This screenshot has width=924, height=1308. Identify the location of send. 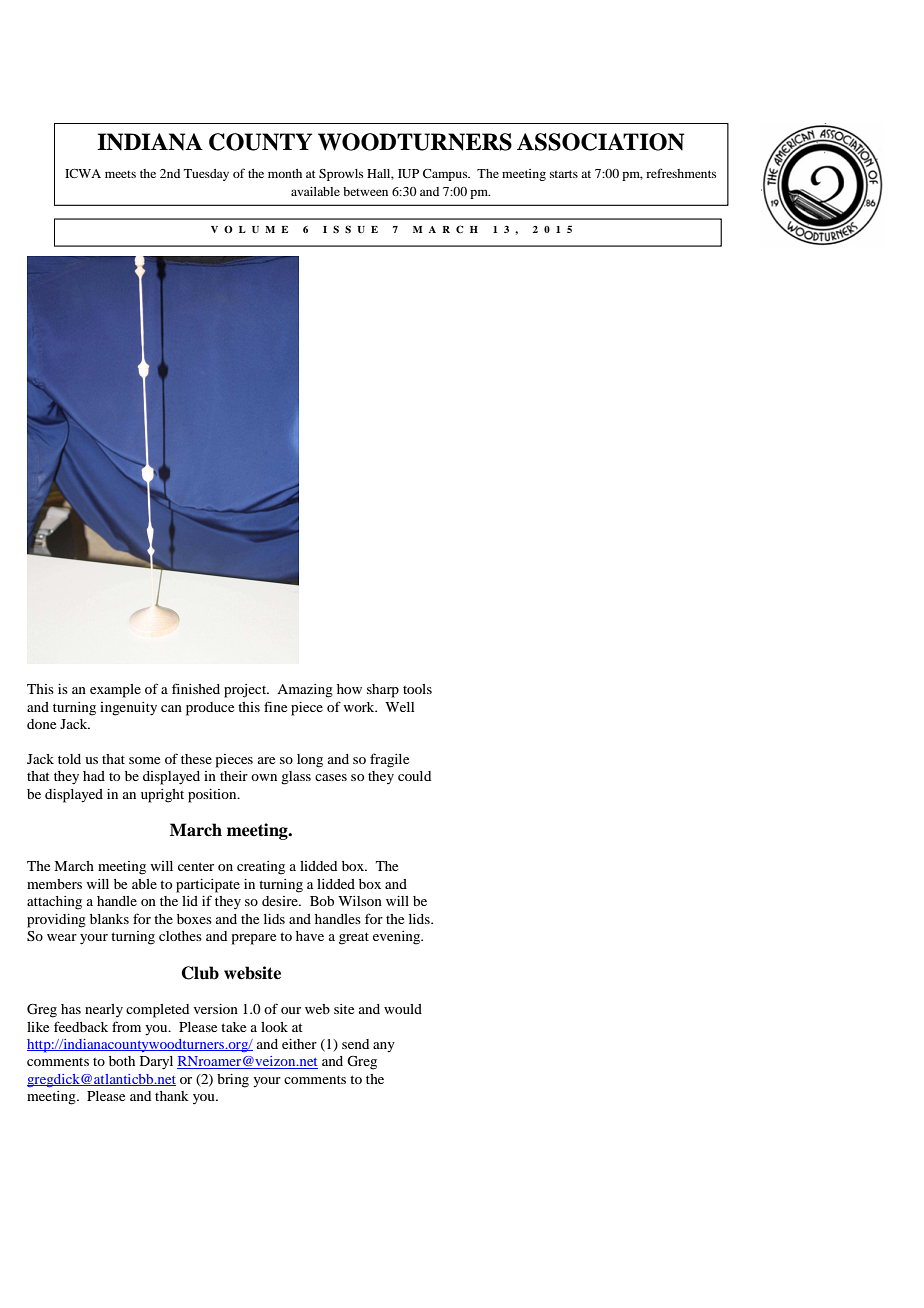
(355, 1044).
